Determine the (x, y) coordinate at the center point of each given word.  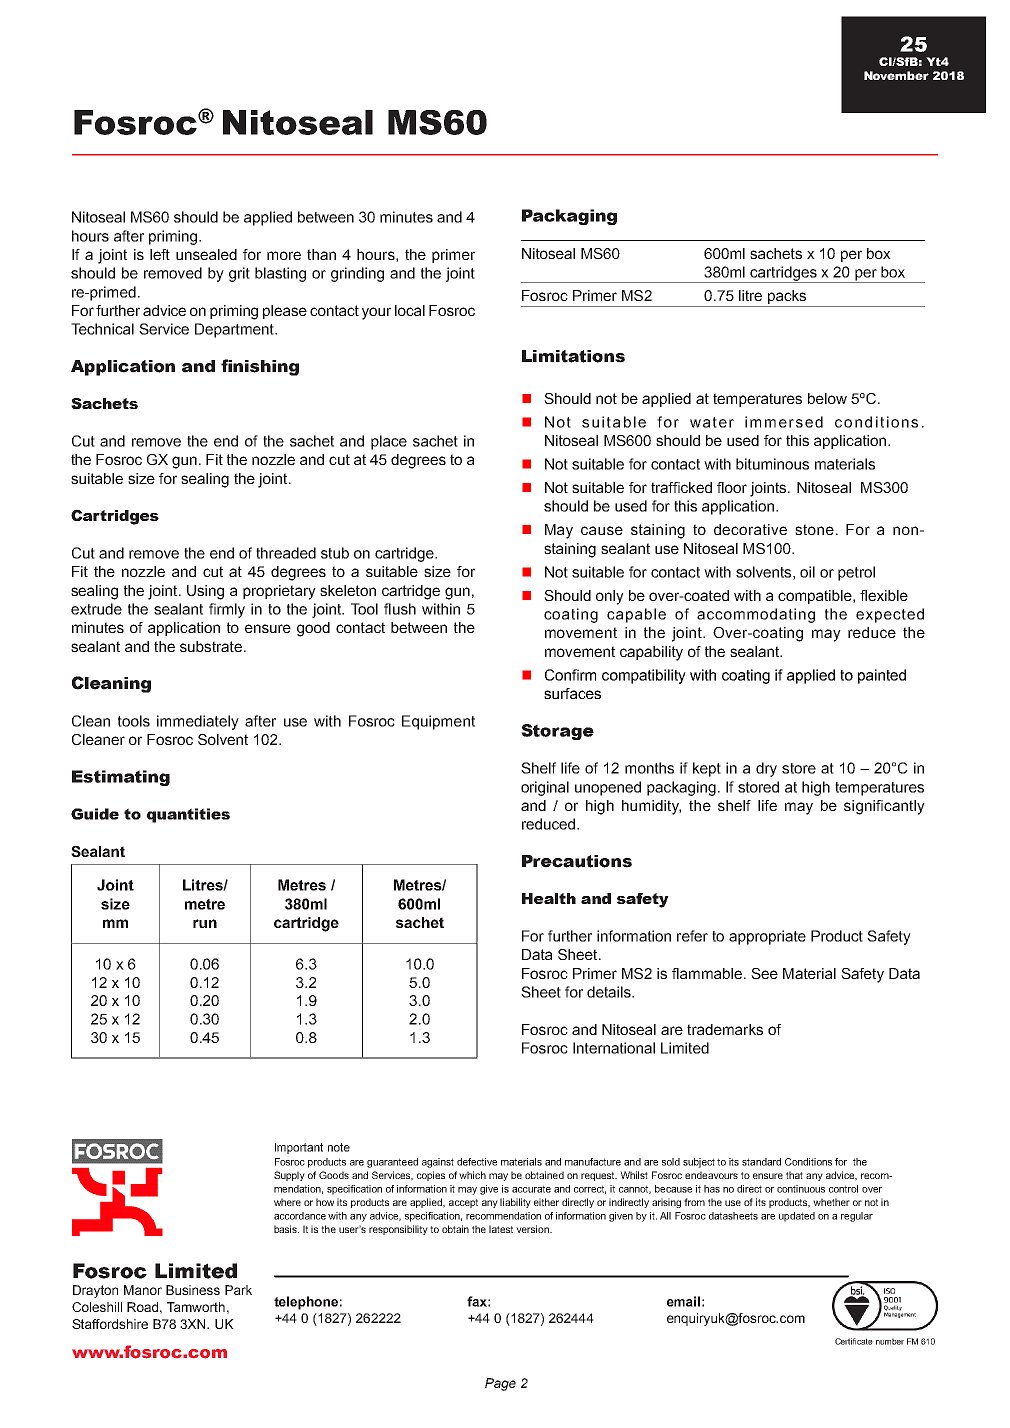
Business (193, 1290)
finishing (260, 367)
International (614, 1048)
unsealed (206, 254)
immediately (198, 722)
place (389, 442)
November (896, 75)
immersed (784, 422)
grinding (357, 274)
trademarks (725, 1029)
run (205, 923)
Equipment (438, 722)
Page (500, 1384)
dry (766, 769)
